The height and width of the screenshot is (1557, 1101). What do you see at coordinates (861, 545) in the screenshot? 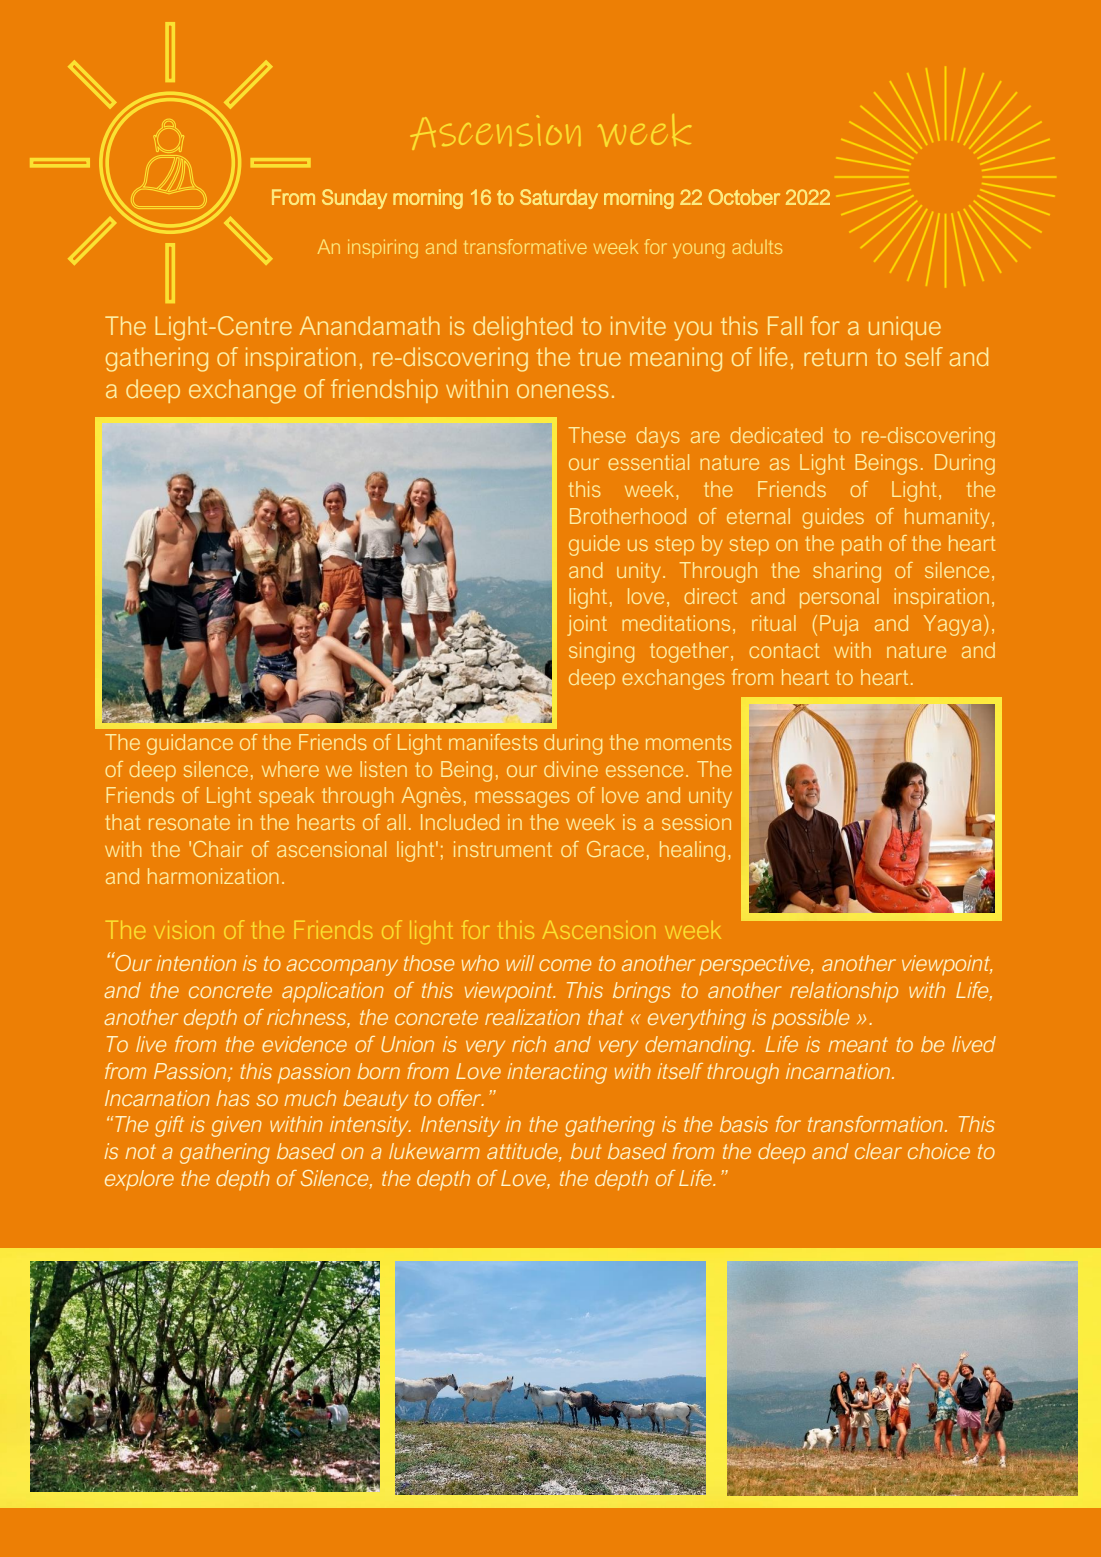
I see `path` at bounding box center [861, 545].
